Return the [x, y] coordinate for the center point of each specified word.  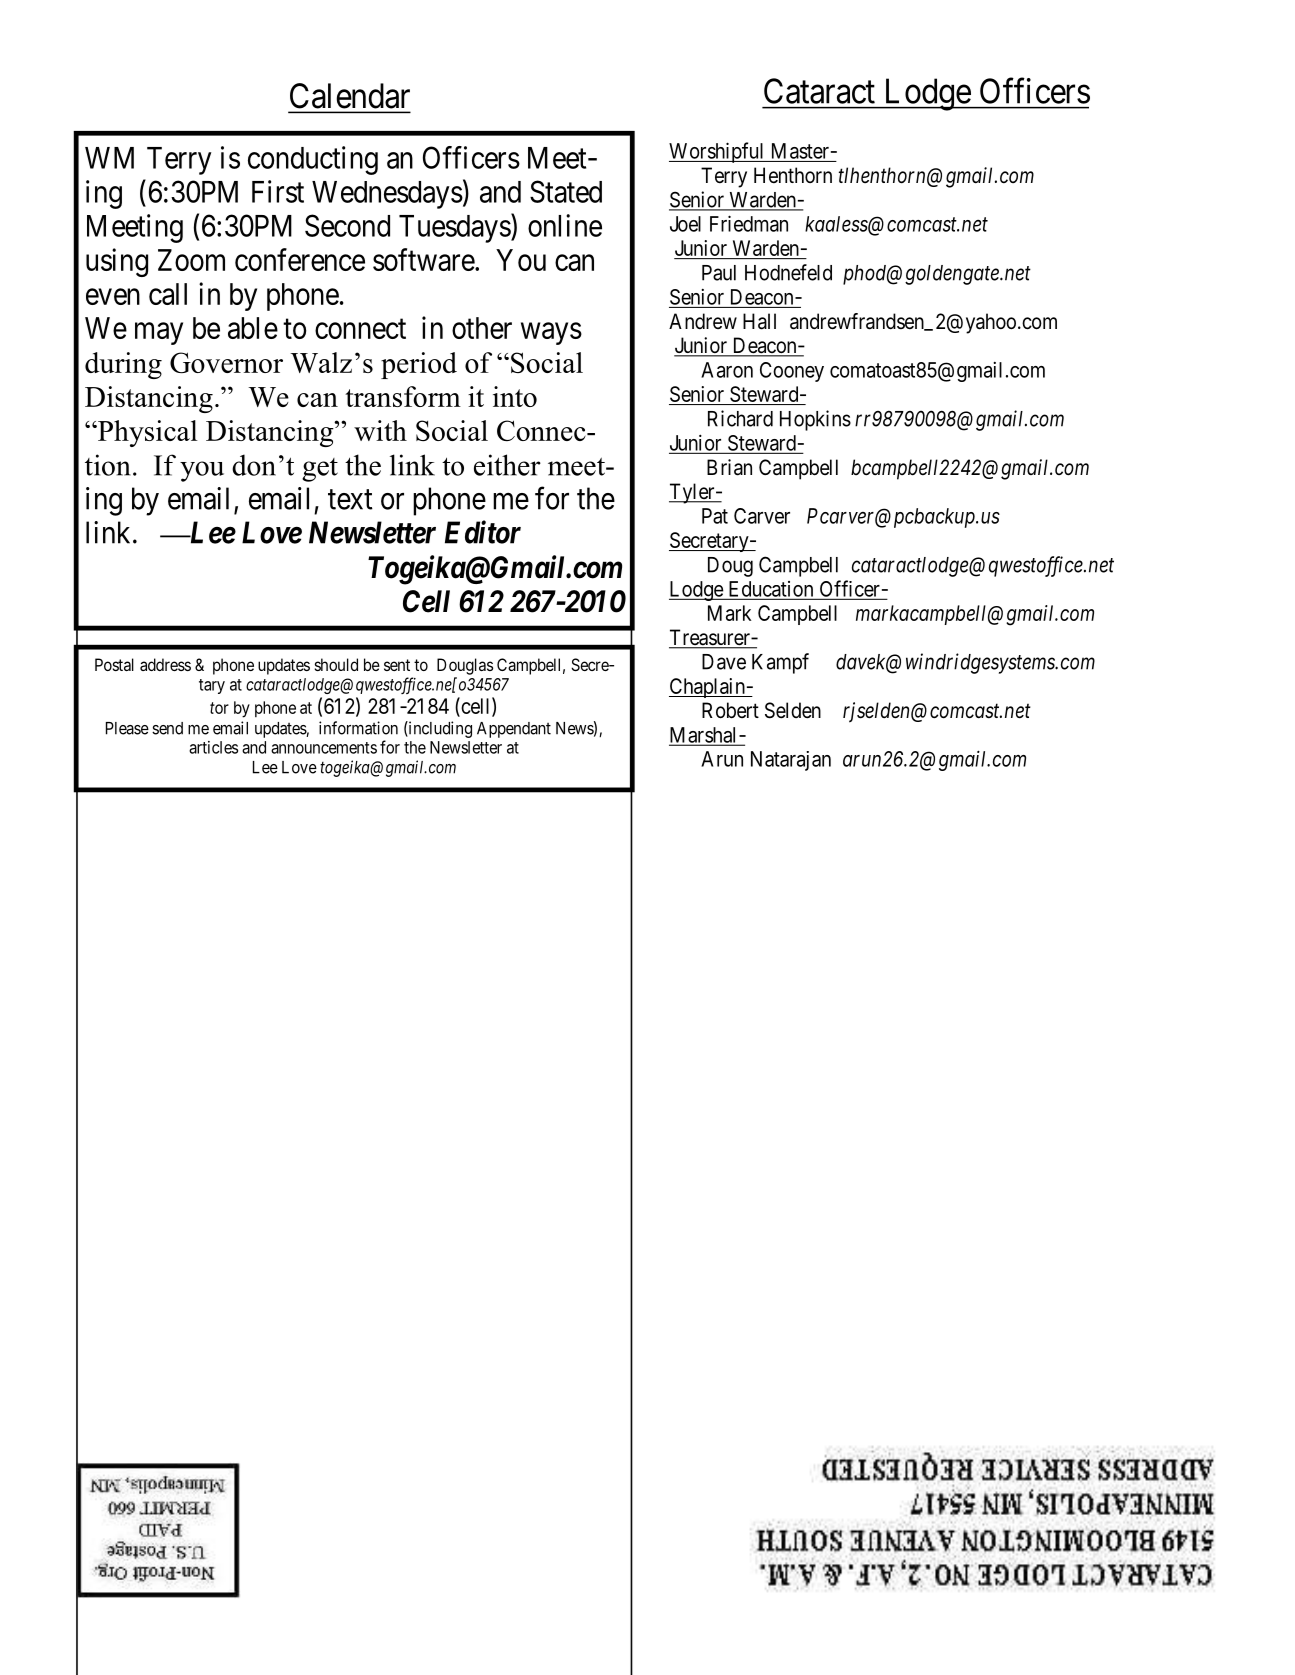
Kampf [780, 663]
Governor [226, 362]
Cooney [792, 372]
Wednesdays [387, 195]
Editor [483, 532]
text [350, 499]
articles [213, 747]
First [278, 191]
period [419, 365]
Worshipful [718, 152]
